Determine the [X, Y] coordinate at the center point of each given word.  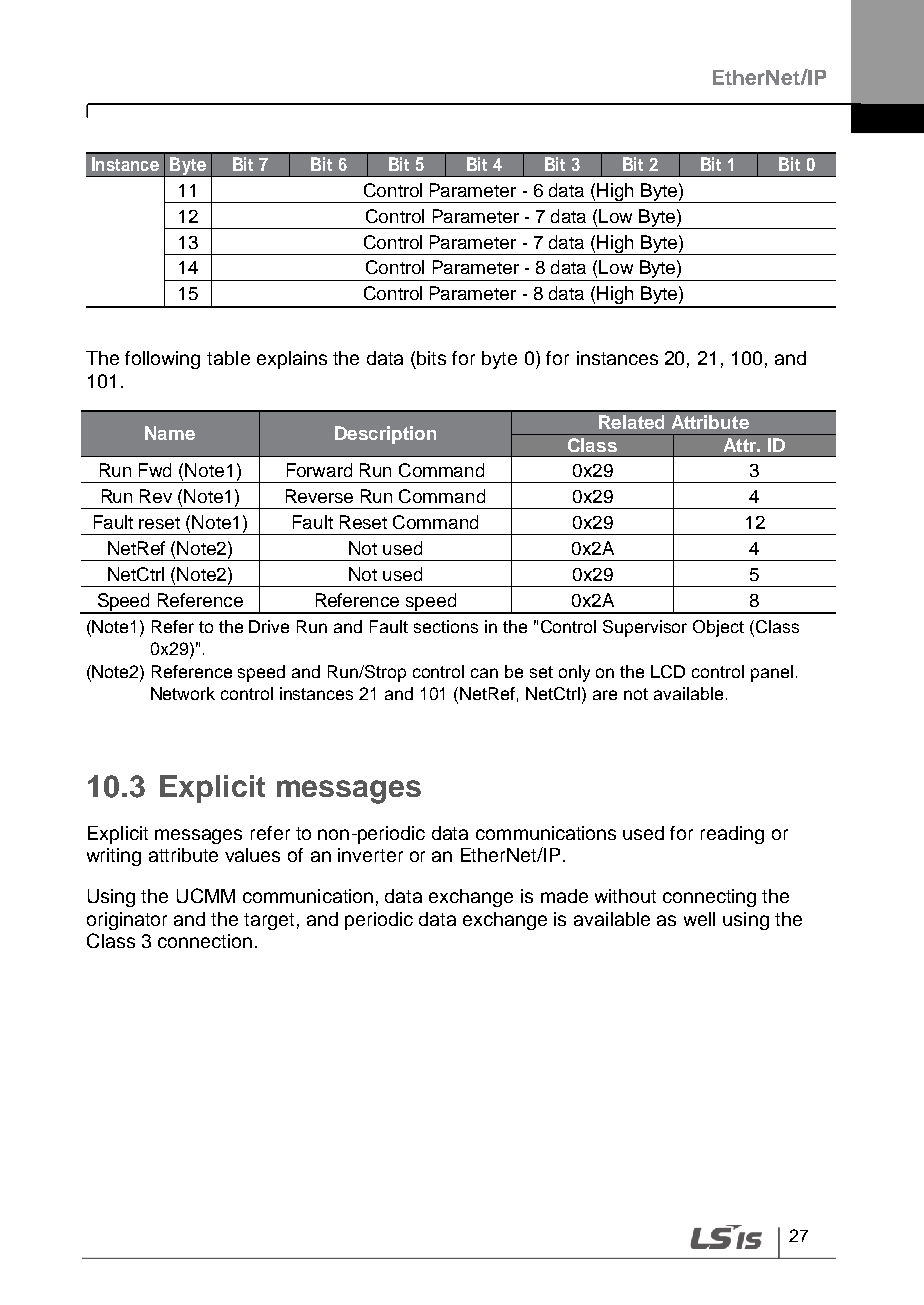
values [252, 855]
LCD [668, 671]
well [699, 919]
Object [718, 628]
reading [732, 835]
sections [446, 626]
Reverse [319, 496]
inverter [370, 855]
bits [431, 358]
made [564, 896]
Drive [269, 626]
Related [631, 422]
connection [205, 941]
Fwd [155, 470]
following [162, 360]
